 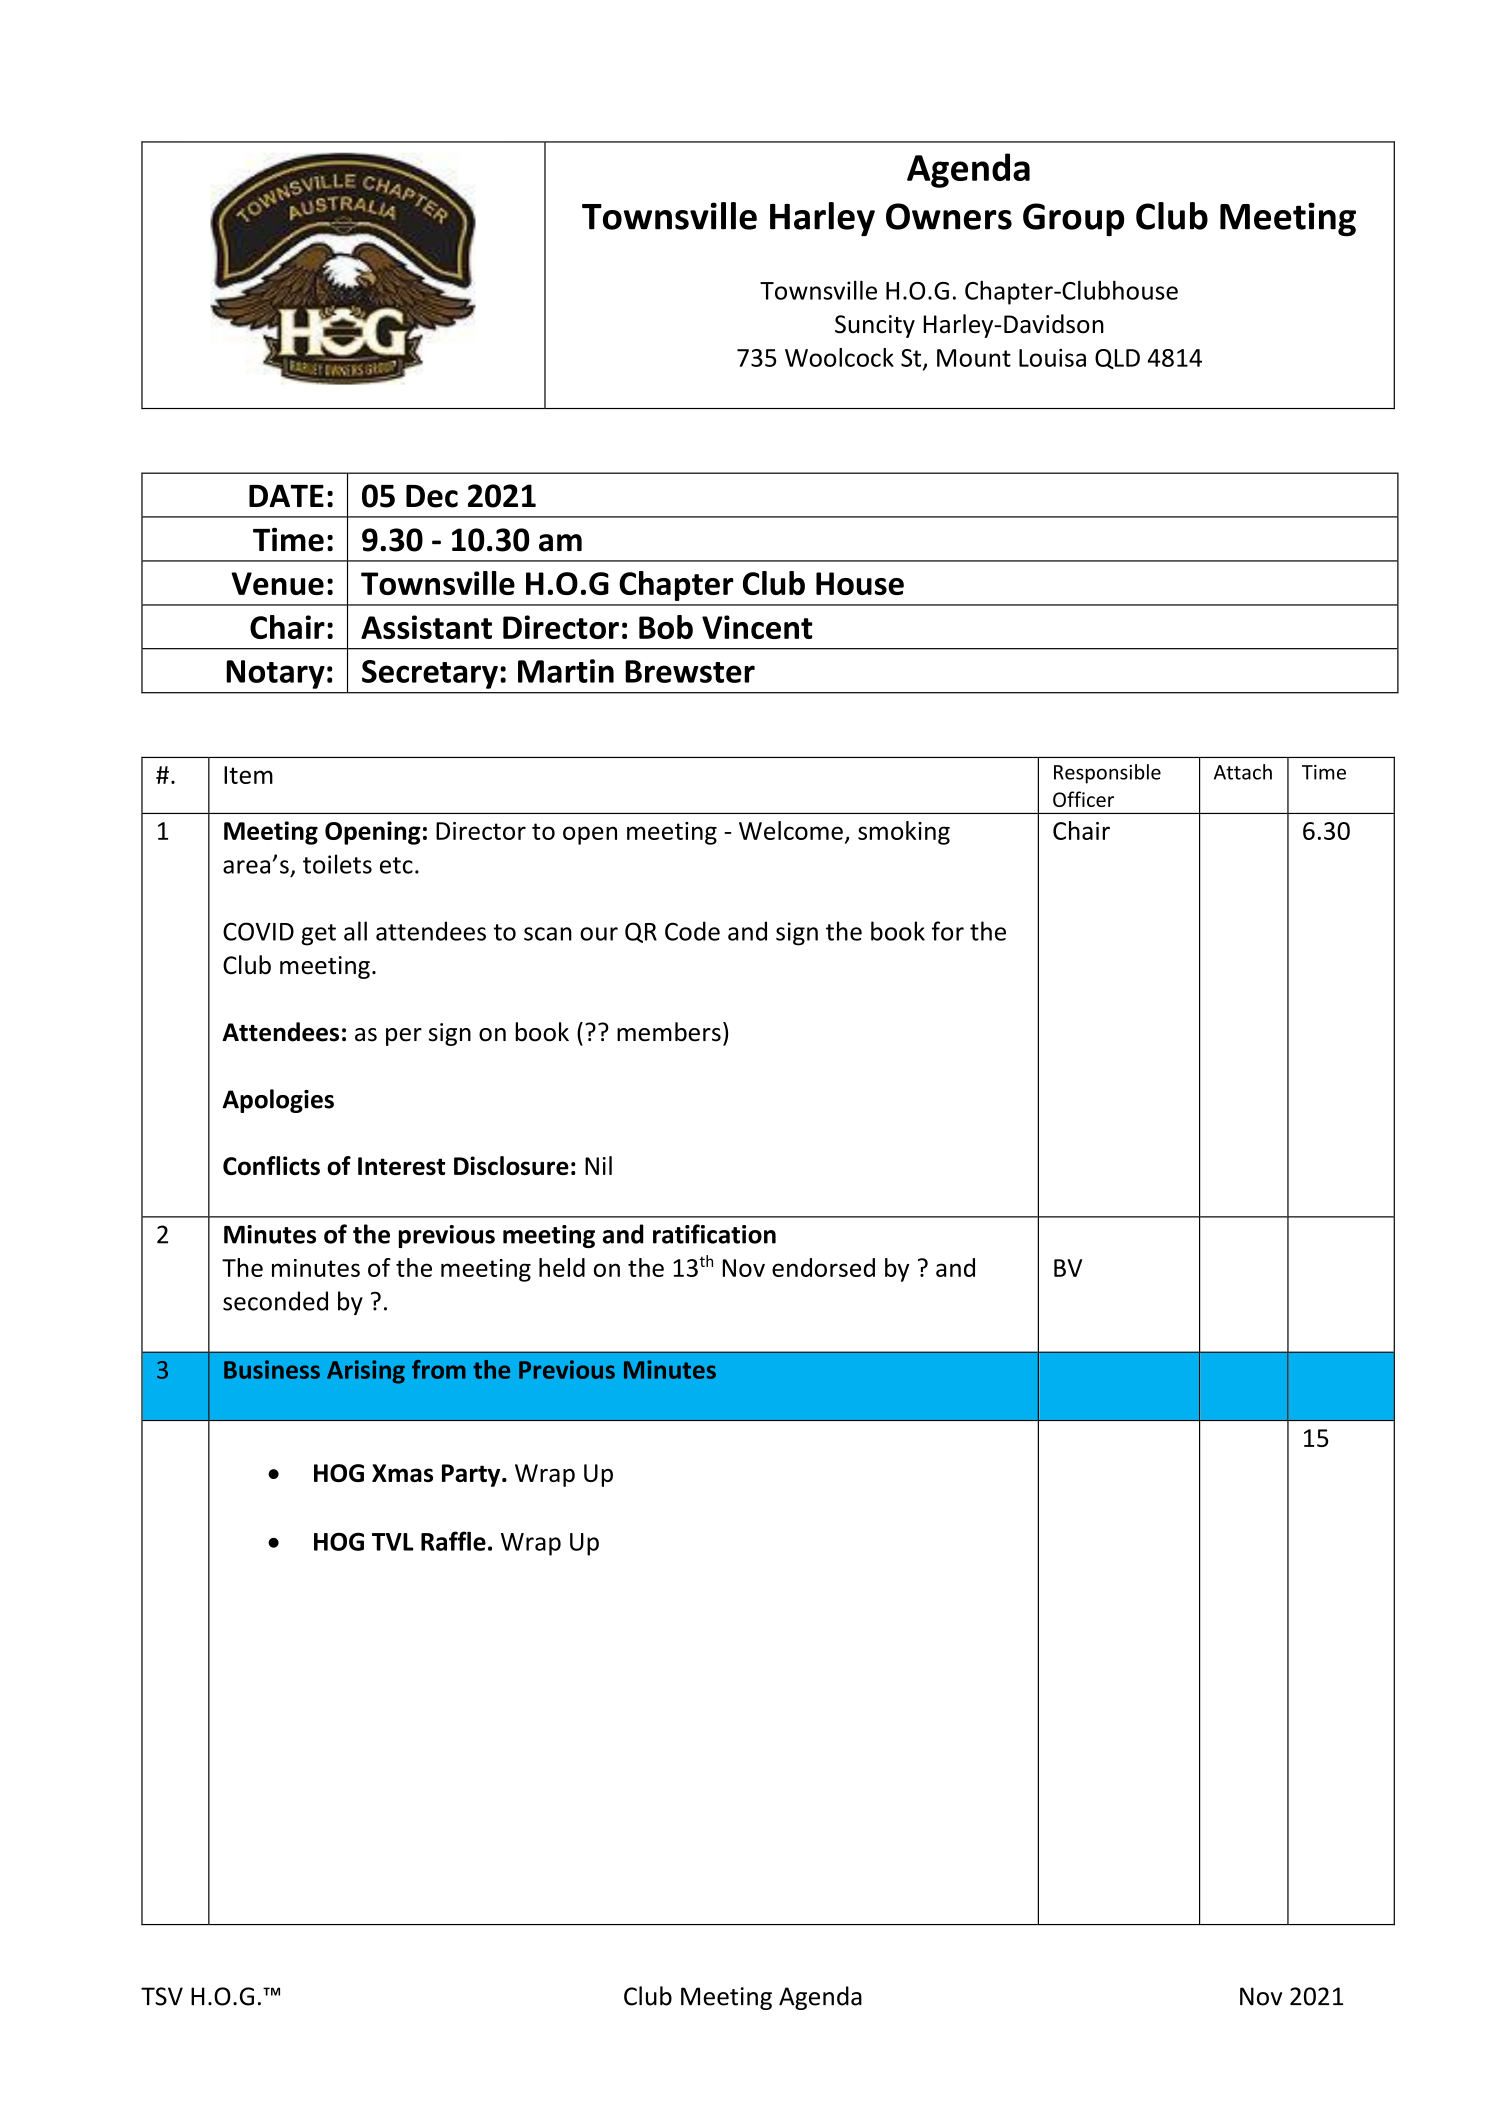 What do you see at coordinates (823, 1267) in the screenshot?
I see `endorsed` at bounding box center [823, 1267].
